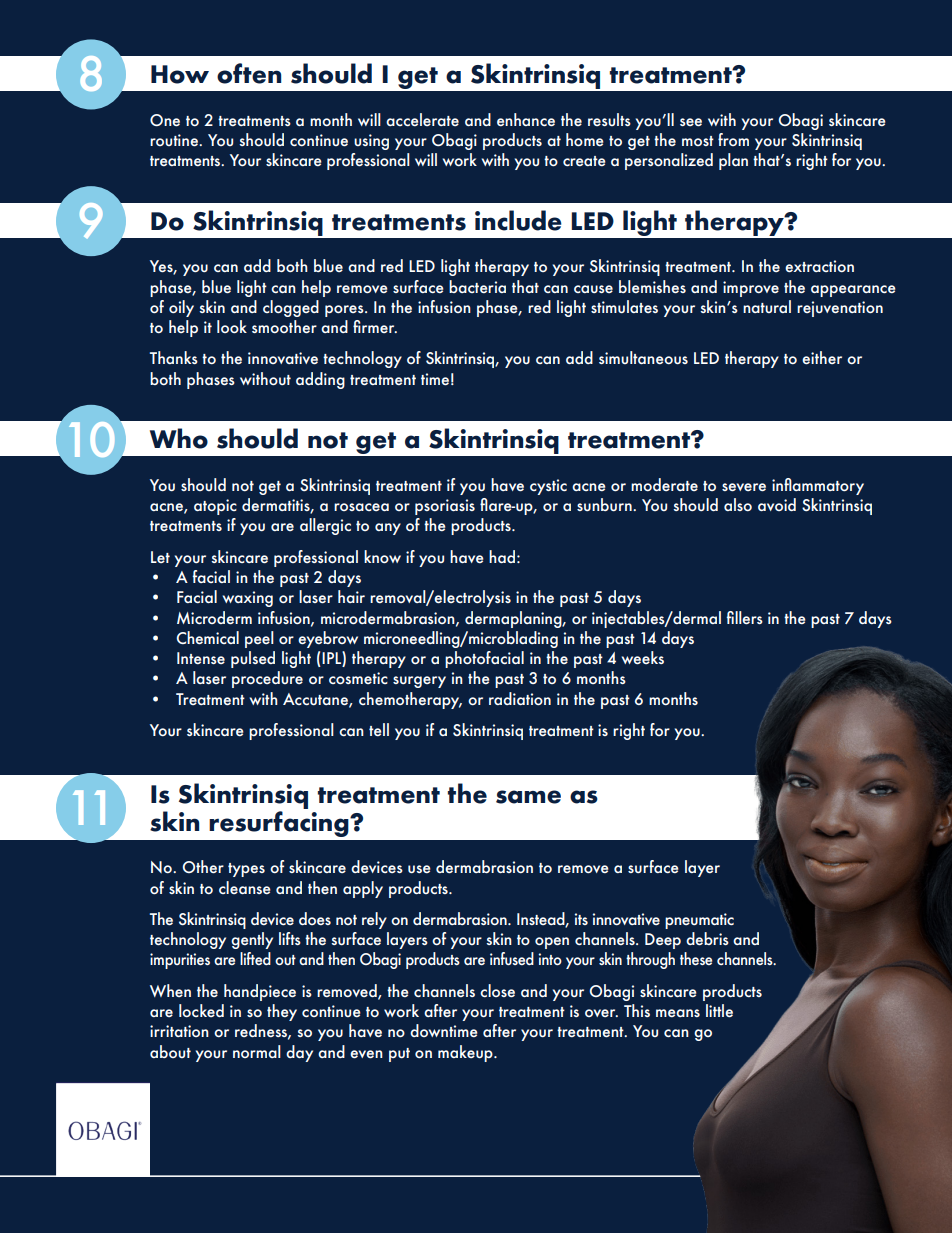 The height and width of the screenshot is (1233, 952). What do you see at coordinates (526, 119) in the screenshot?
I see `enhance` at bounding box center [526, 119].
